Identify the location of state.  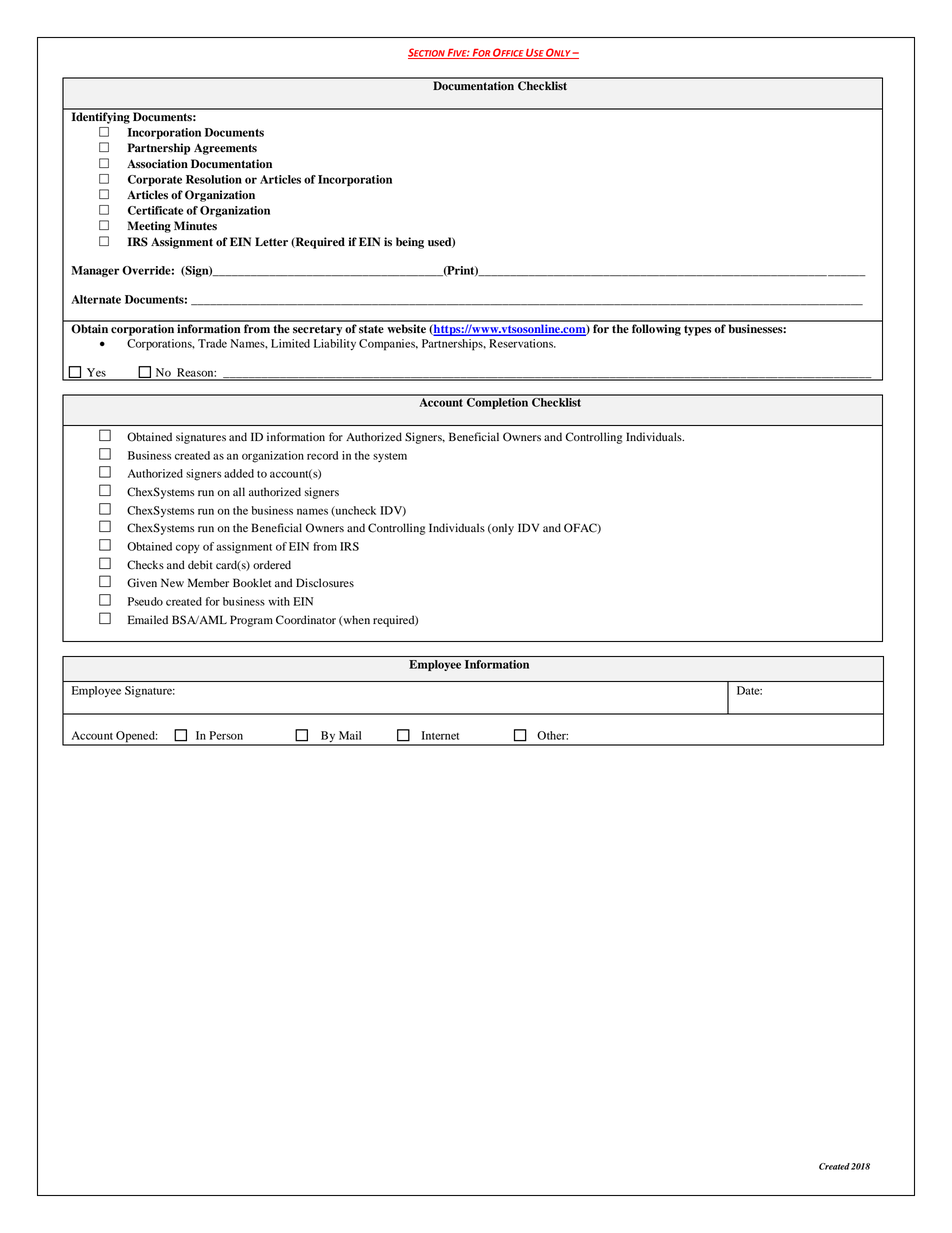
(371, 329).
